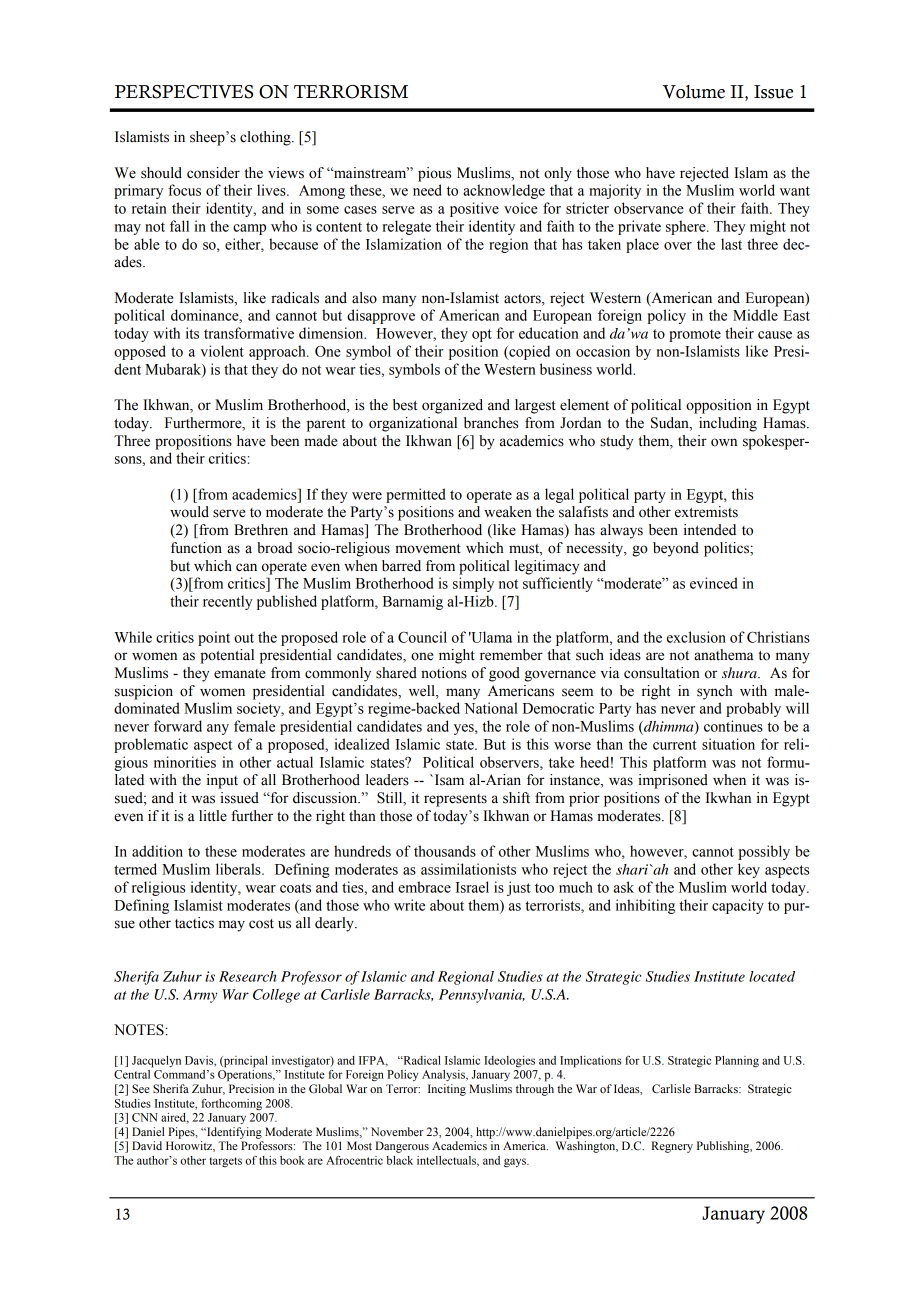 The height and width of the page is (1308, 924). Describe the element at coordinates (231, 1105) in the page. I see `forthcoming` at that location.
